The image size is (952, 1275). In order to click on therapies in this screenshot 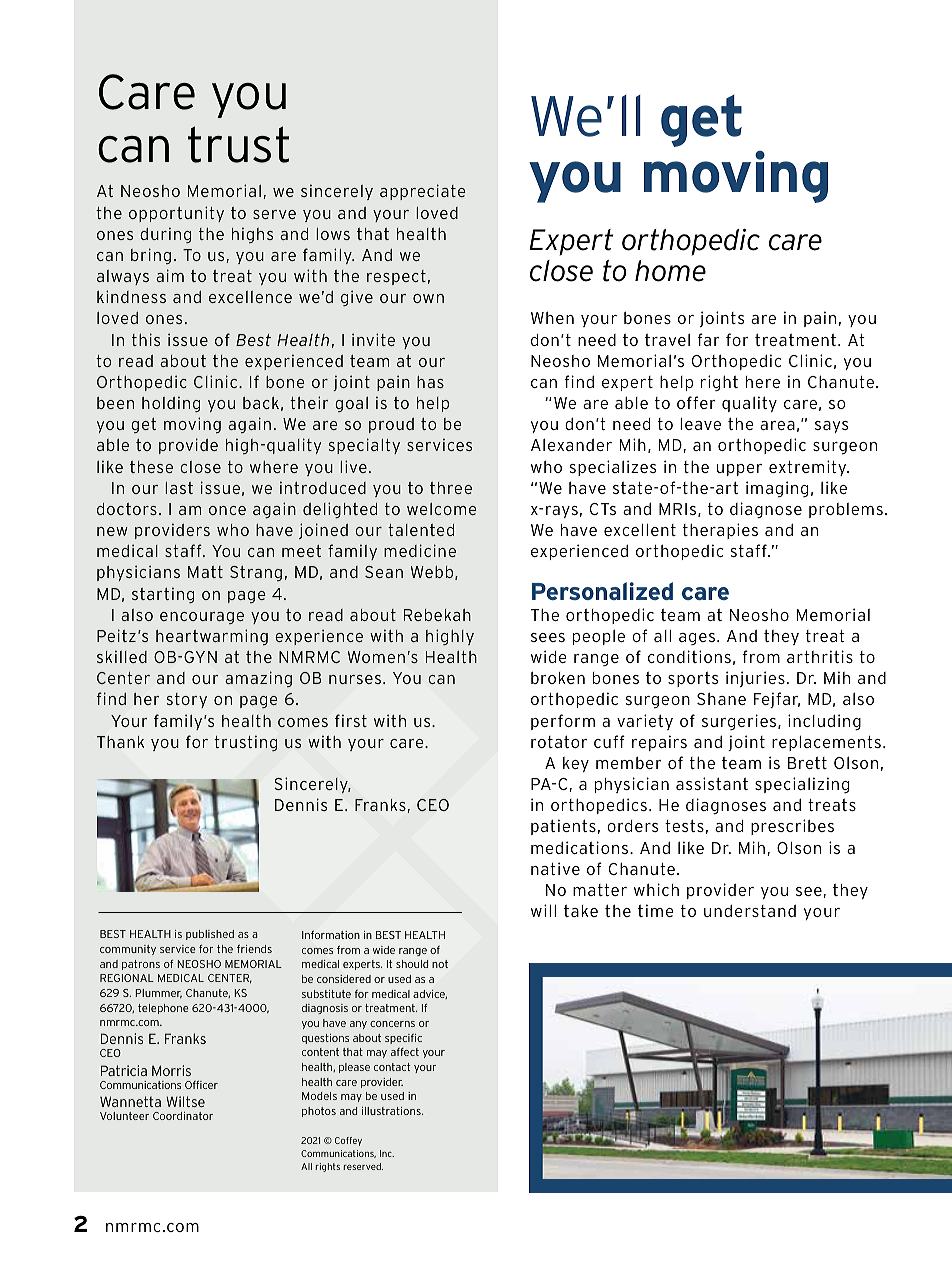, I will do `click(720, 531)`.
